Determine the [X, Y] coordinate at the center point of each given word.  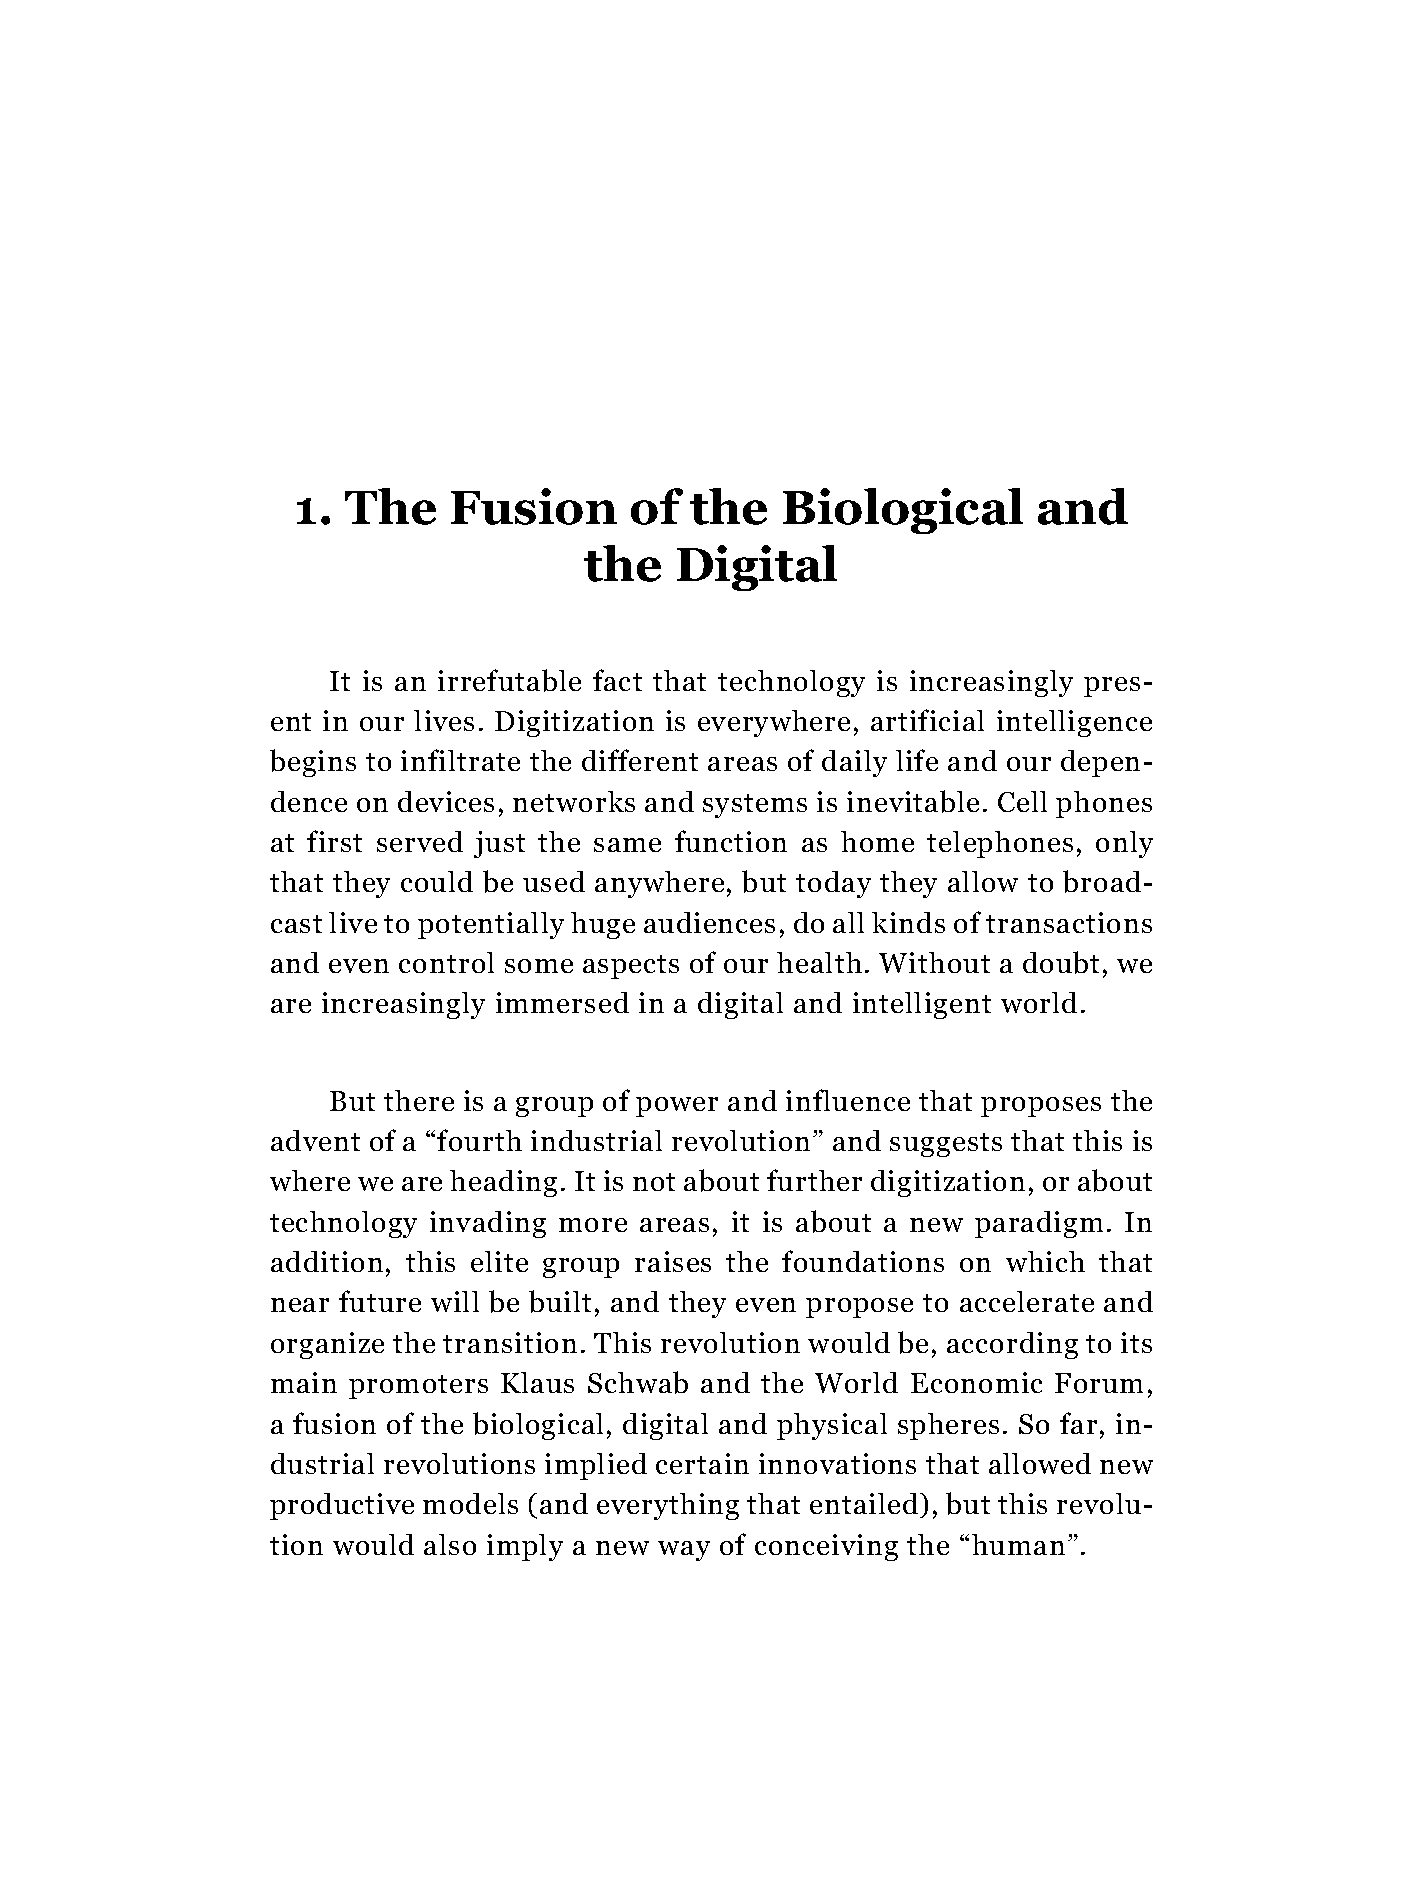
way [684, 1551]
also [450, 1544]
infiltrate [460, 760]
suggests [946, 1145]
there [419, 1100]
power [677, 1107]
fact [617, 680]
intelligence [1074, 723]
